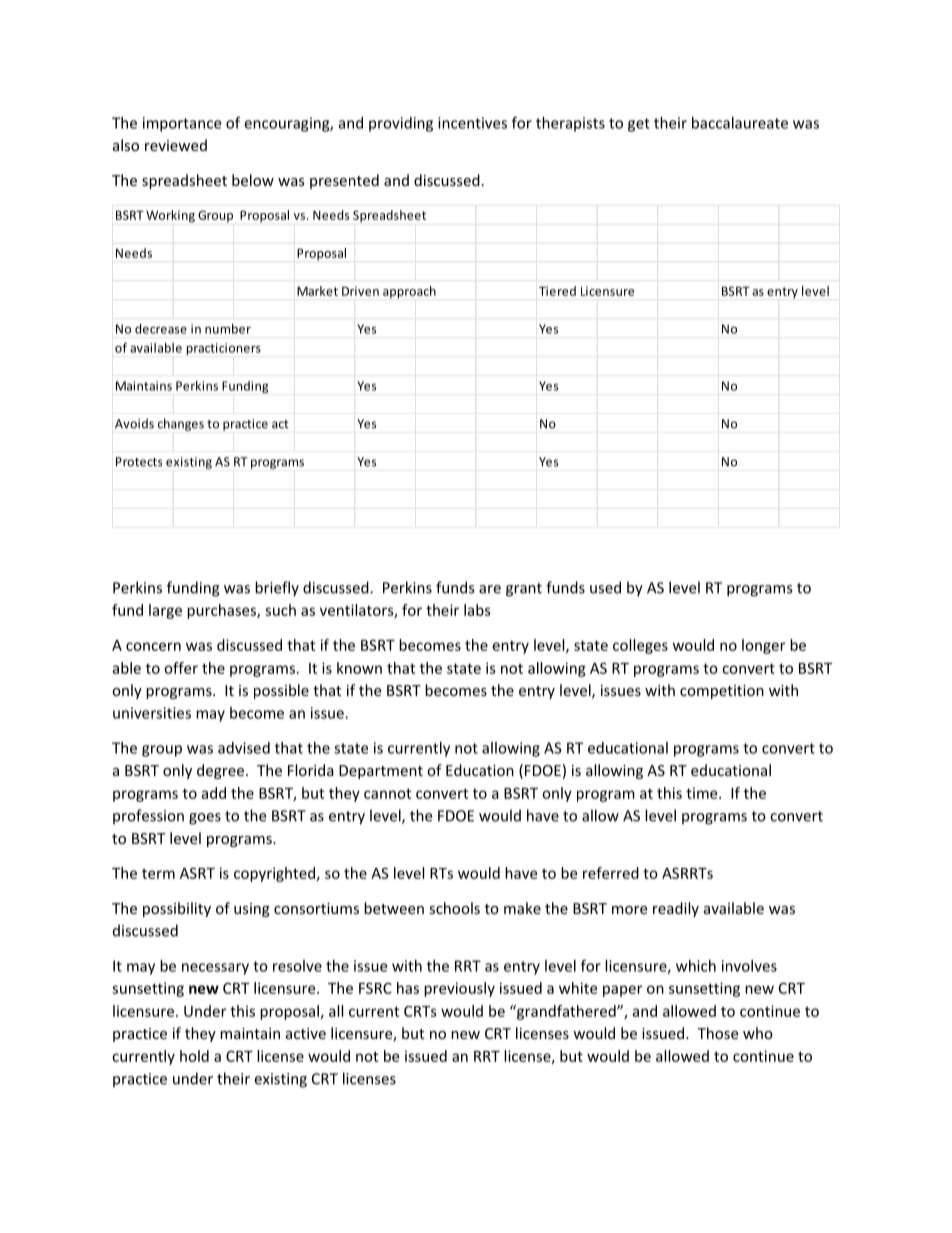 This image has width=952, height=1233. I want to click on cannot, so click(387, 793).
